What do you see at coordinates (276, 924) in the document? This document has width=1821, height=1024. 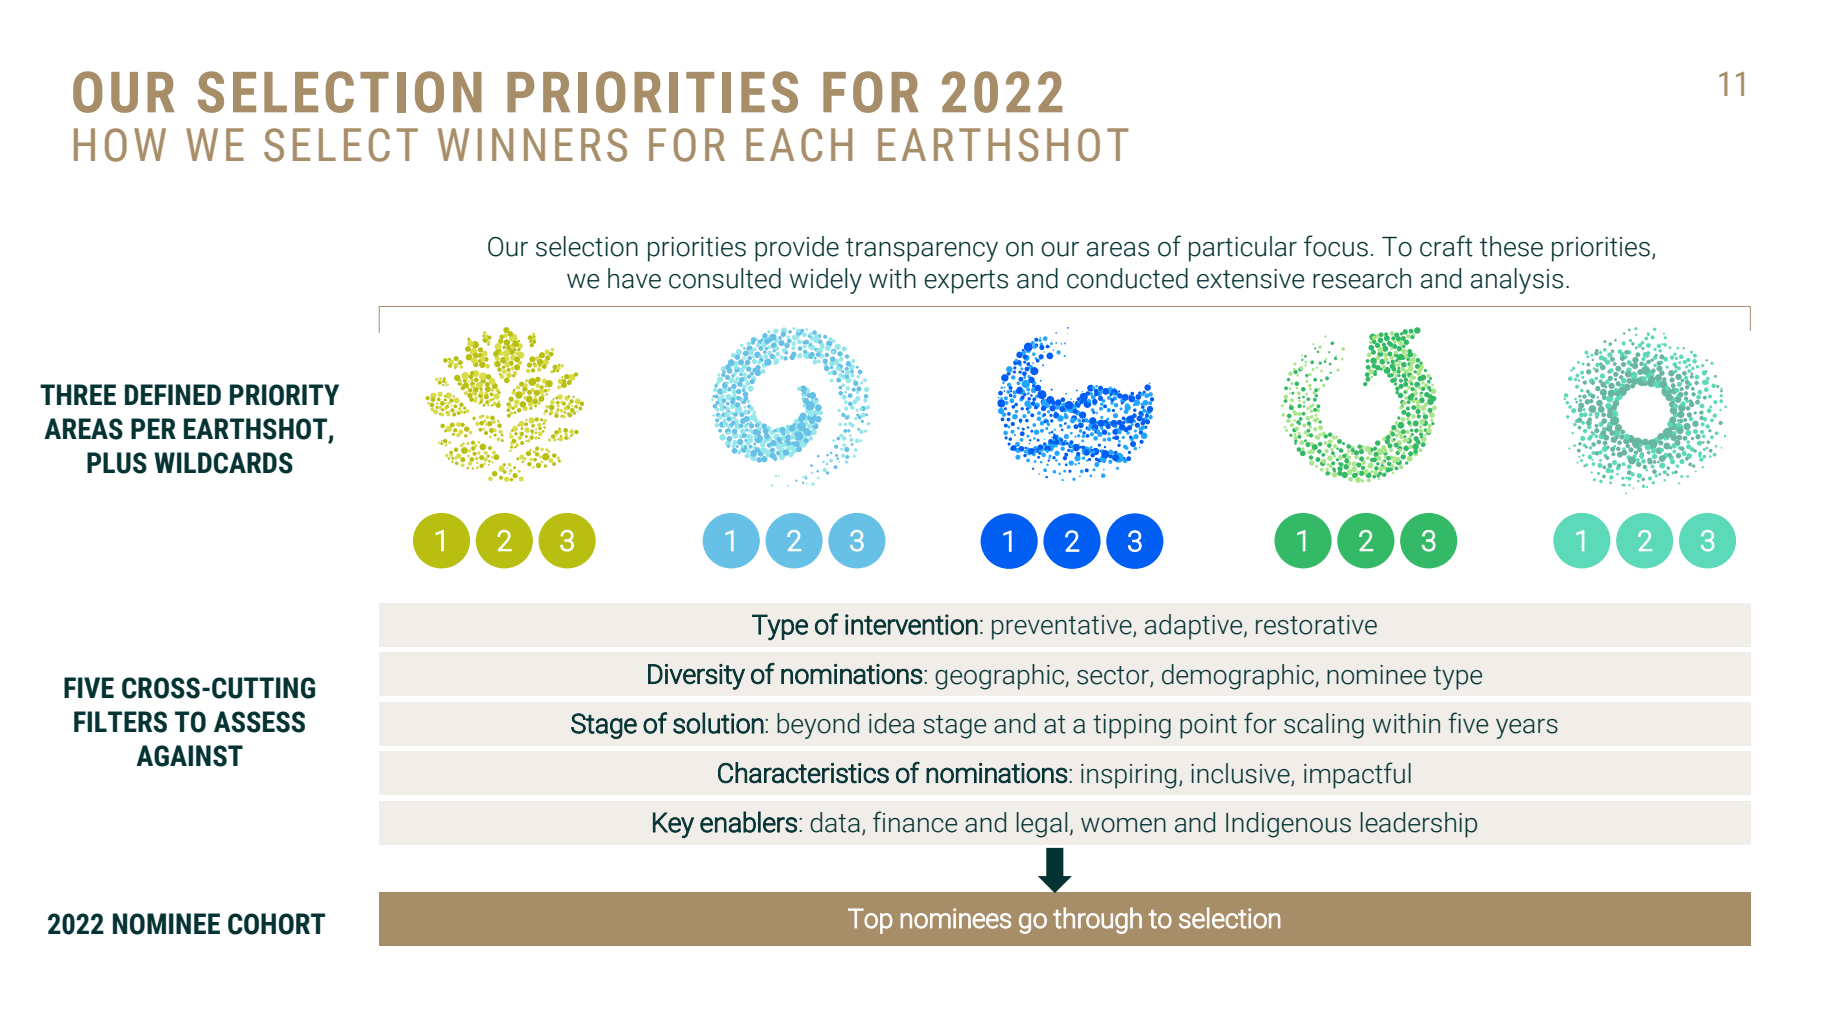 I see `COHORT` at bounding box center [276, 924].
